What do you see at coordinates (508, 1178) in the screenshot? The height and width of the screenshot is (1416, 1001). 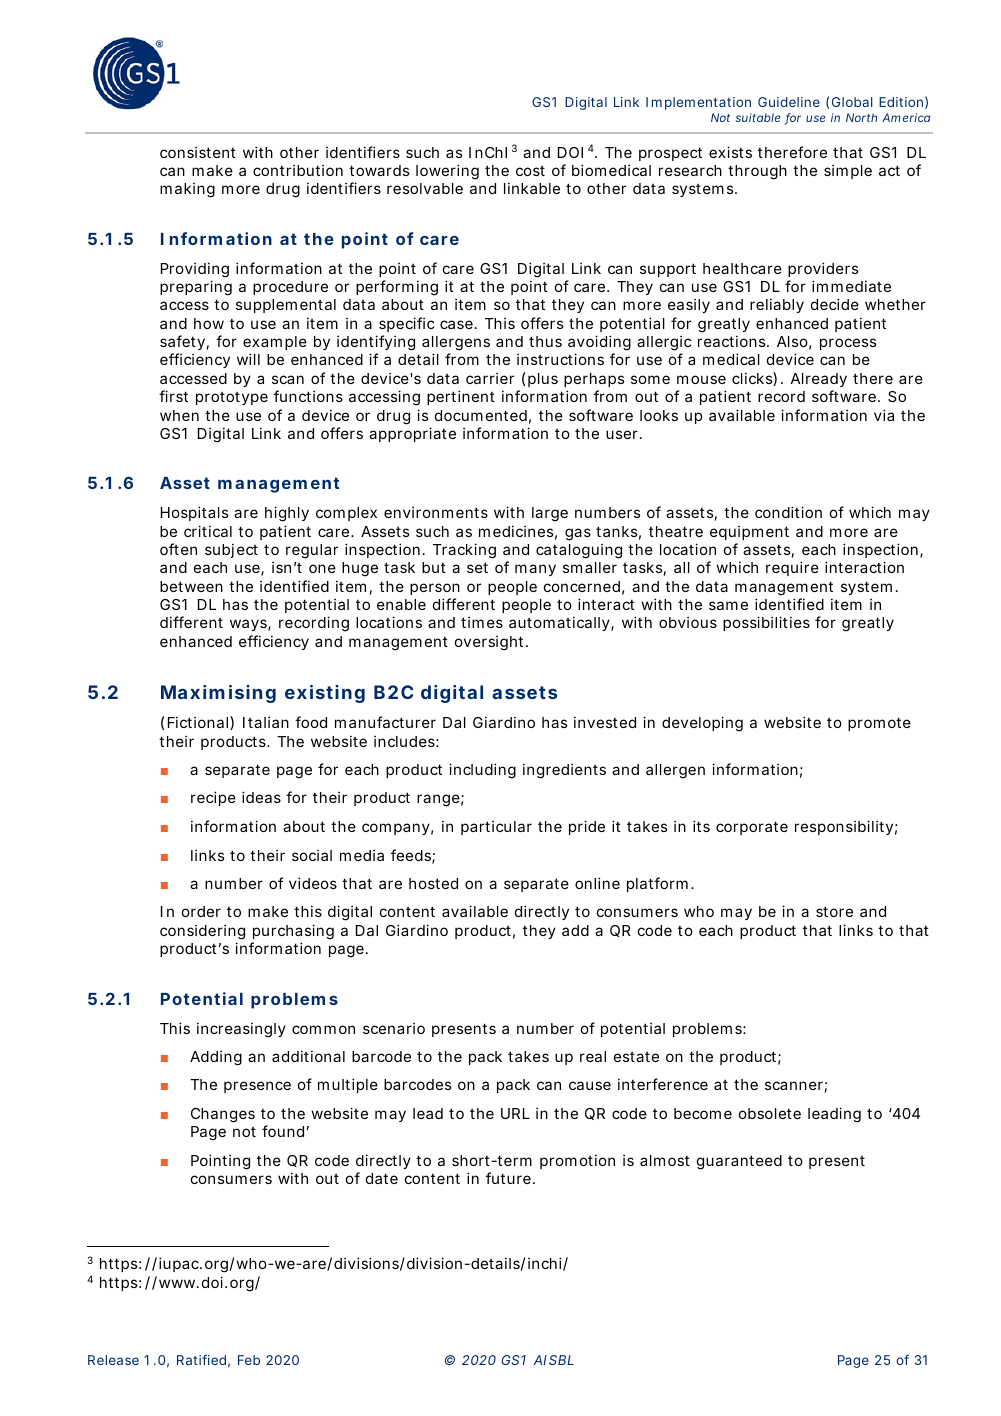 I see `future` at bounding box center [508, 1178].
